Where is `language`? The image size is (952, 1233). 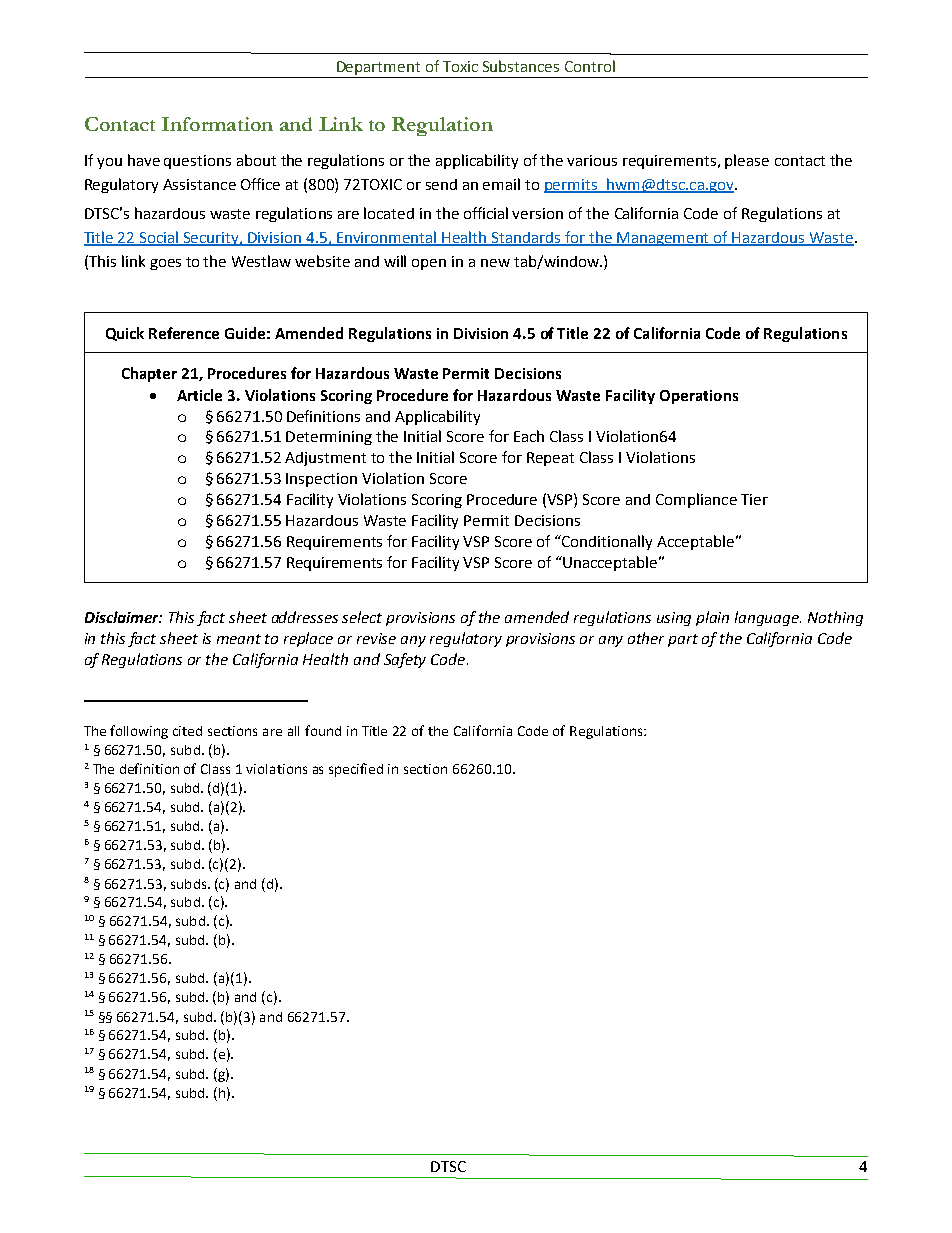 language is located at coordinates (768, 618).
